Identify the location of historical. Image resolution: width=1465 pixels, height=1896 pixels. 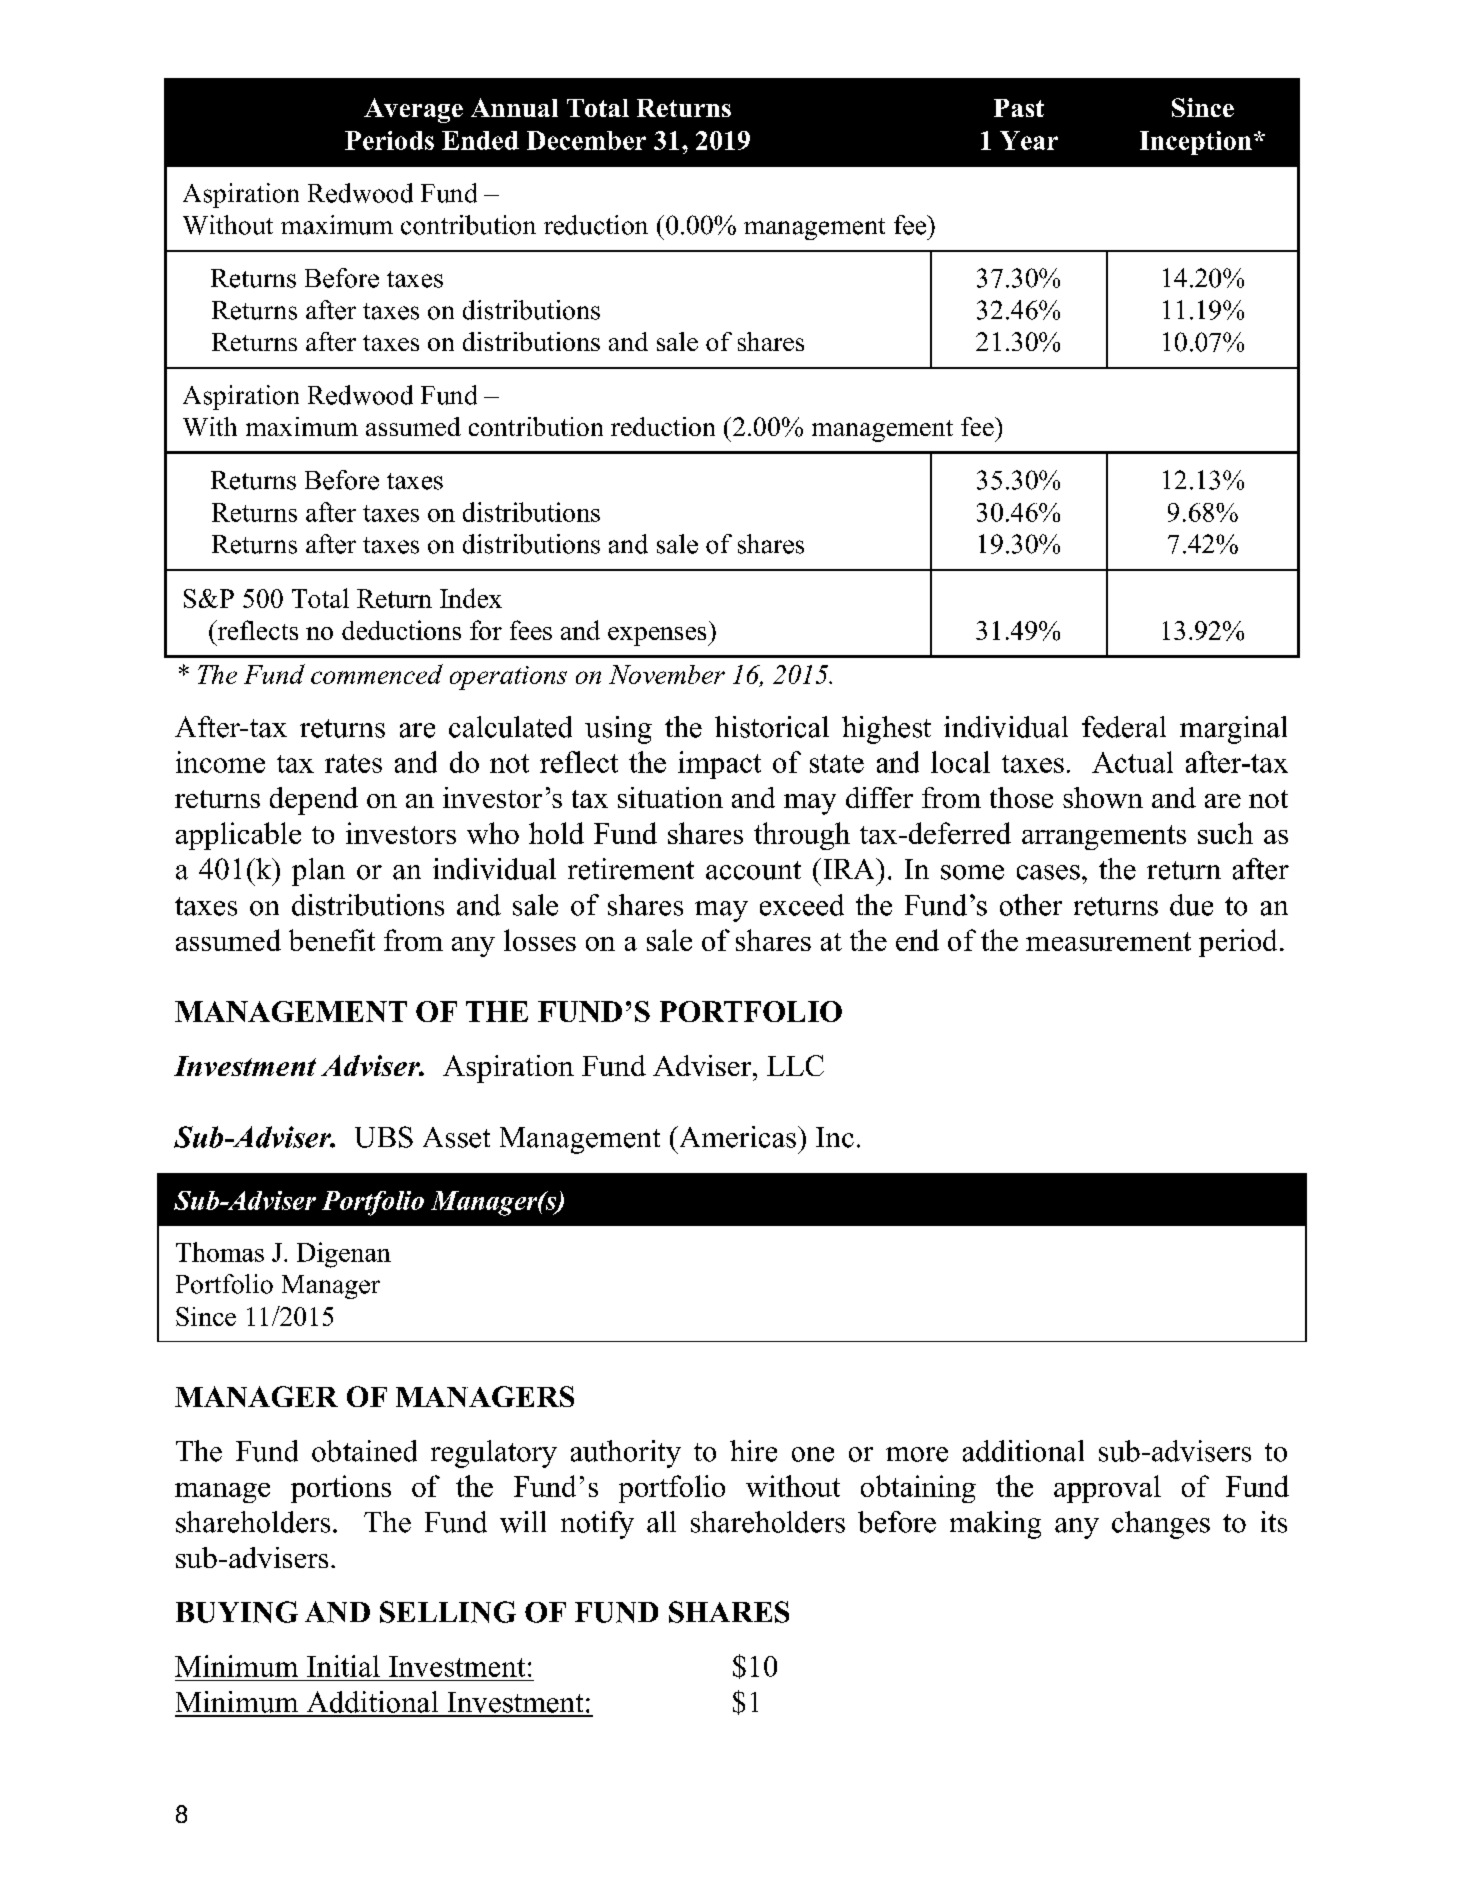
(772, 727).
